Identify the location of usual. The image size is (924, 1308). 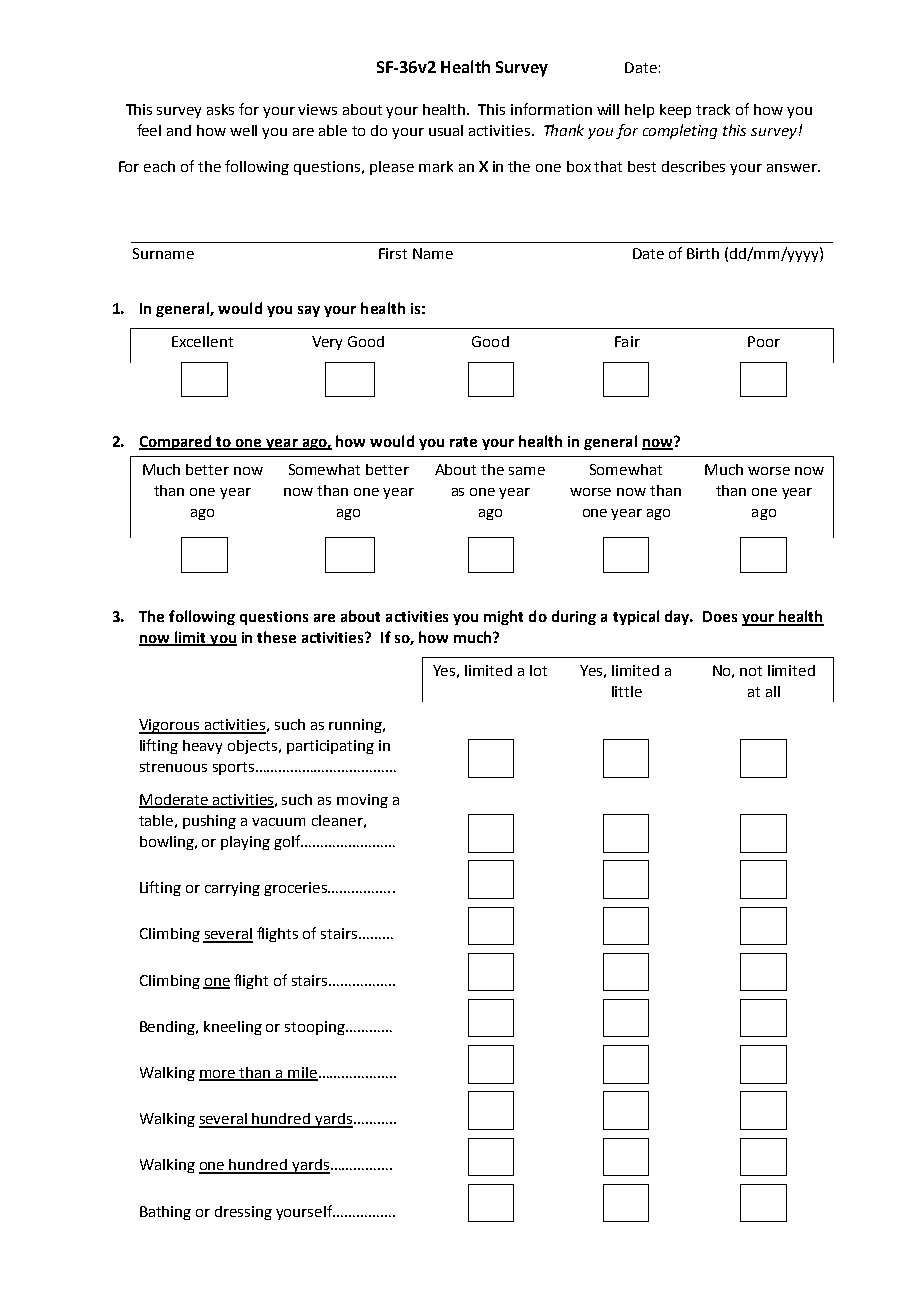
(446, 130).
